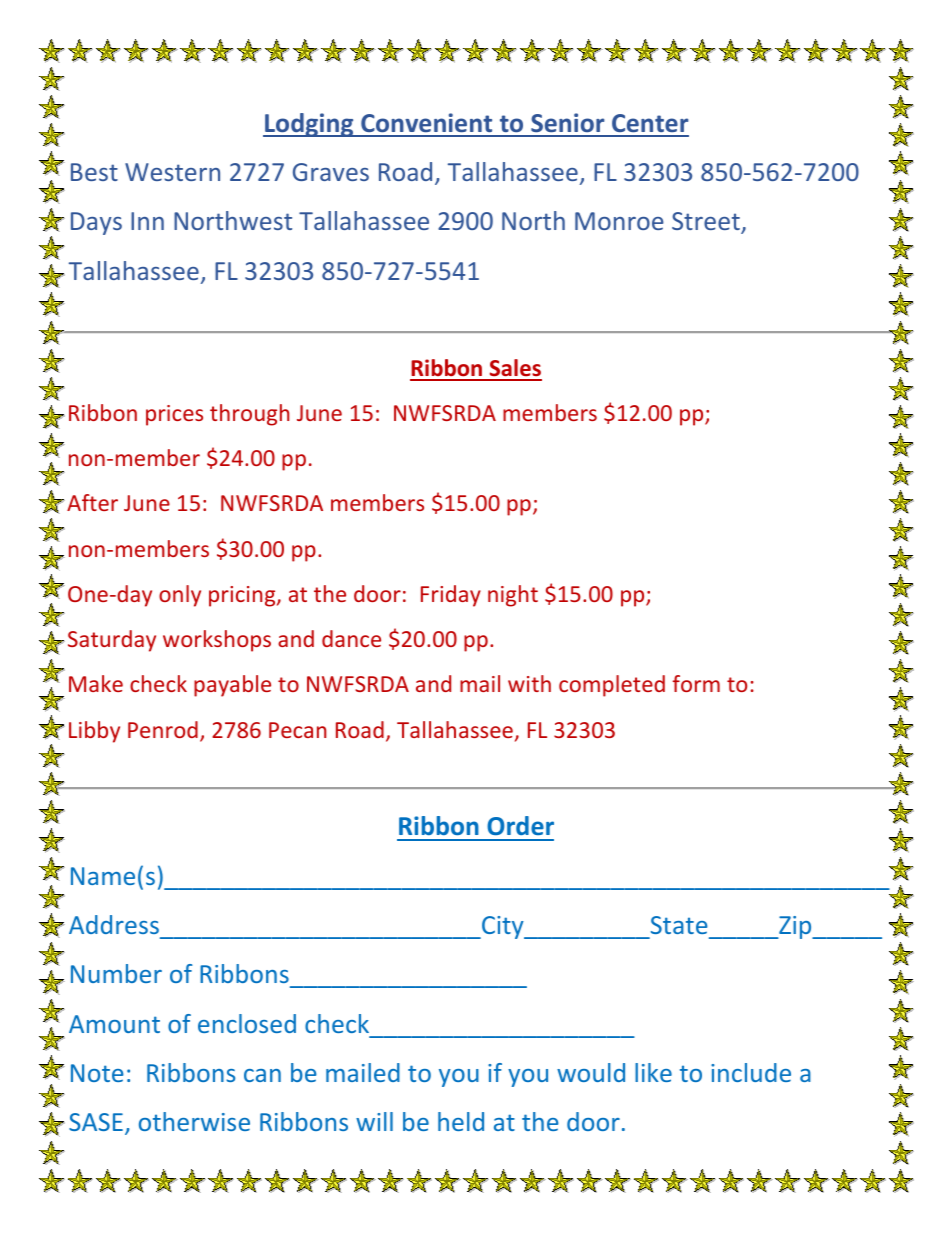 The image size is (952, 1233). Describe the element at coordinates (174, 415) in the image. I see `prices` at that location.
